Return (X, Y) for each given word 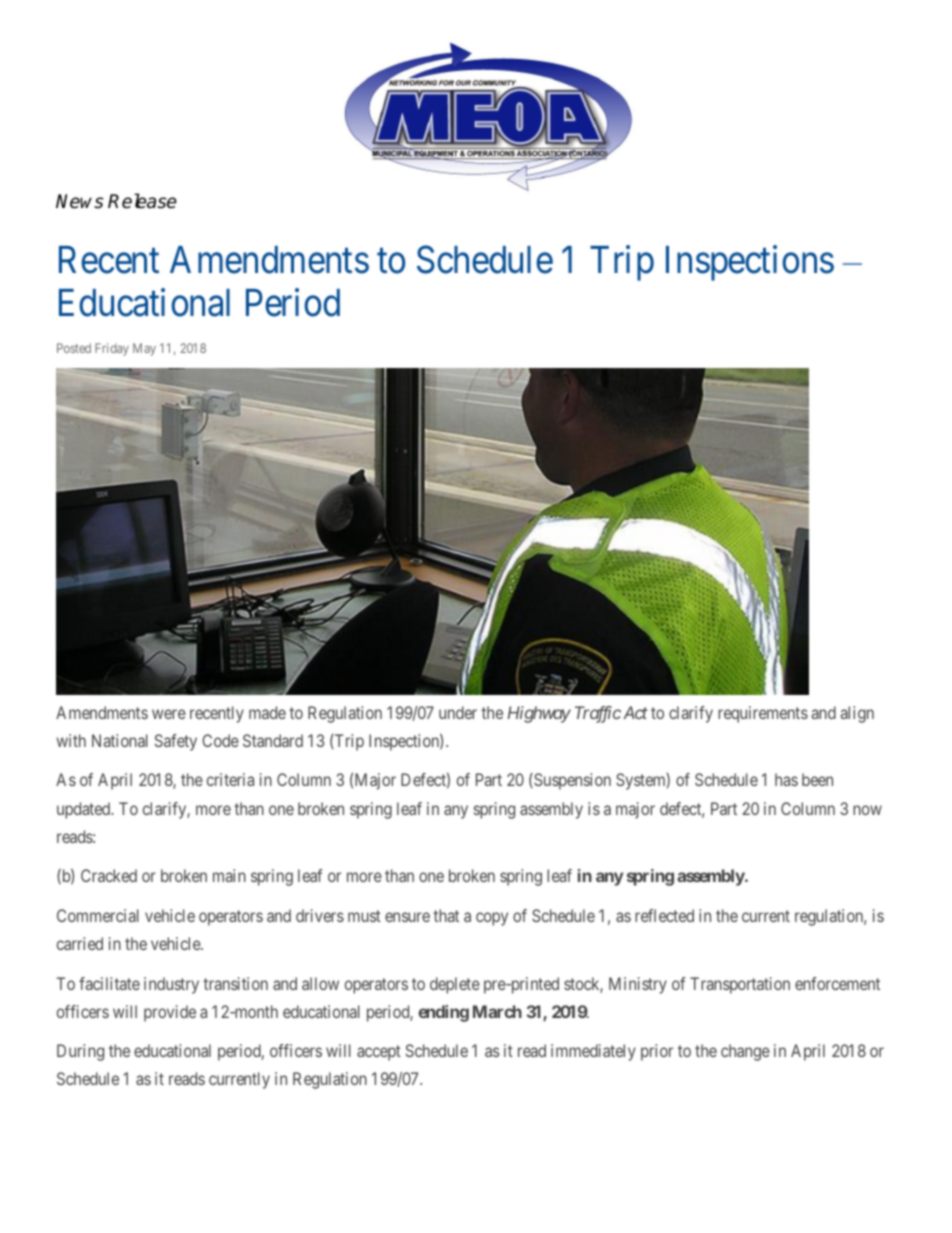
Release (142, 201)
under (458, 712)
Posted (74, 348)
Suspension (571, 781)
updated (85, 810)
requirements (763, 714)
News (80, 201)
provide (170, 1013)
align (857, 714)
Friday (112, 349)
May (144, 349)
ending (443, 1013)
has (786, 779)
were (169, 714)
